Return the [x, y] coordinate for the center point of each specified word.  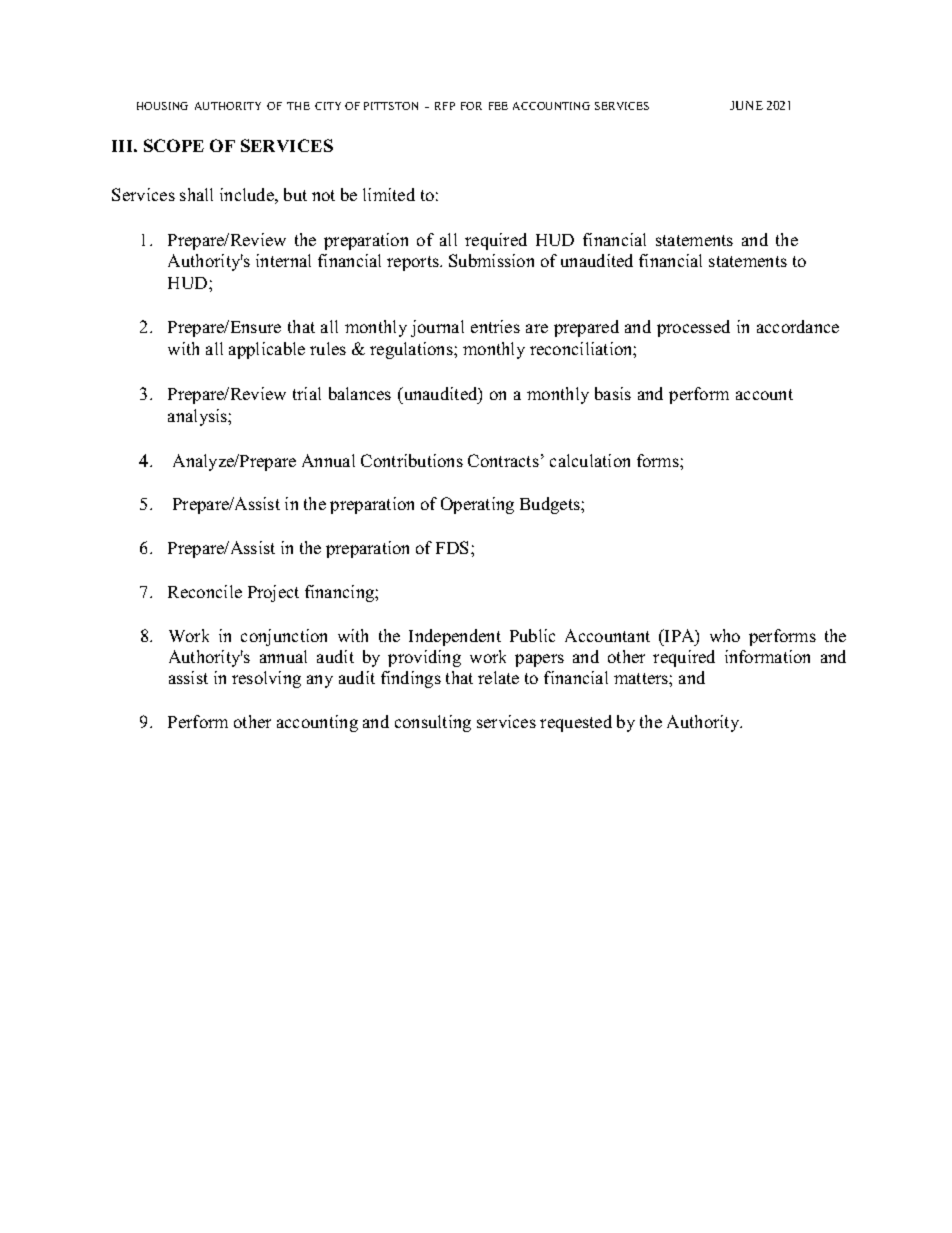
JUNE [746, 105]
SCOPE [174, 145]
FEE [498, 106]
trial [307, 393]
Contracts [503, 460]
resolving [266, 679]
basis [613, 393]
